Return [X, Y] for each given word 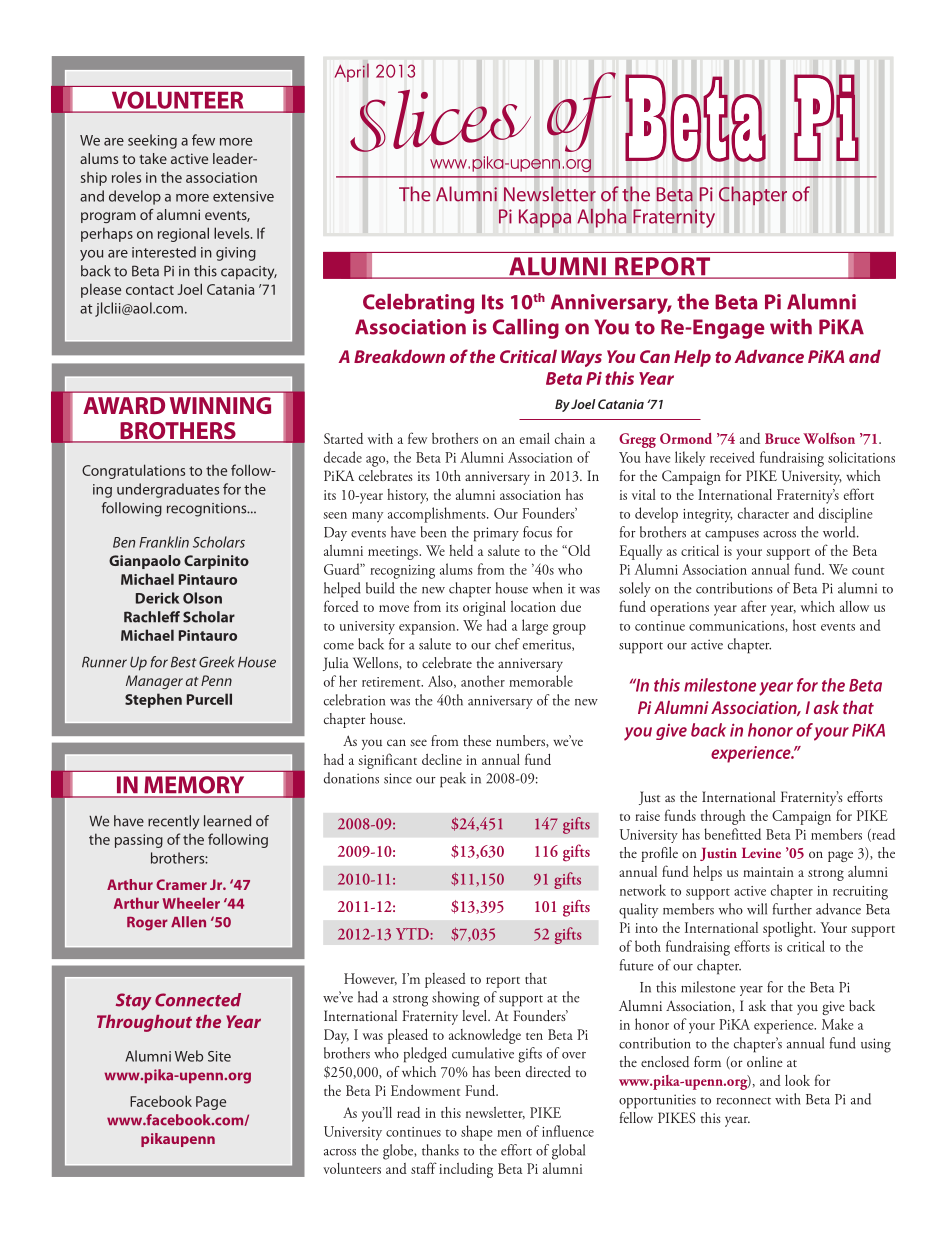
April [352, 72]
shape [476, 1133]
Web [189, 1056]
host [804, 625]
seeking [152, 141]
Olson [202, 598]
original [484, 608]
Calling [526, 329]
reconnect [744, 1101]
